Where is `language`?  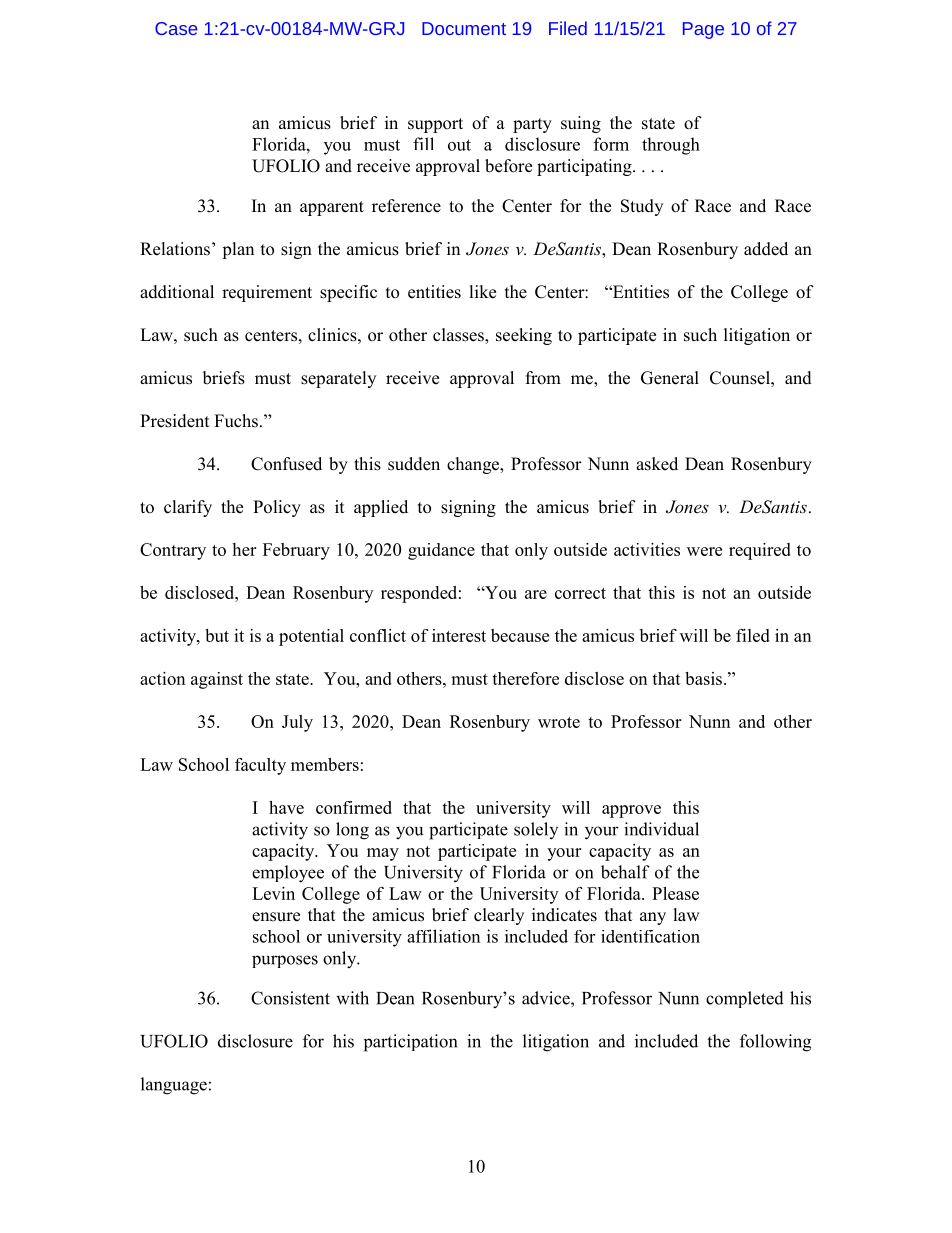 language is located at coordinates (174, 1086).
